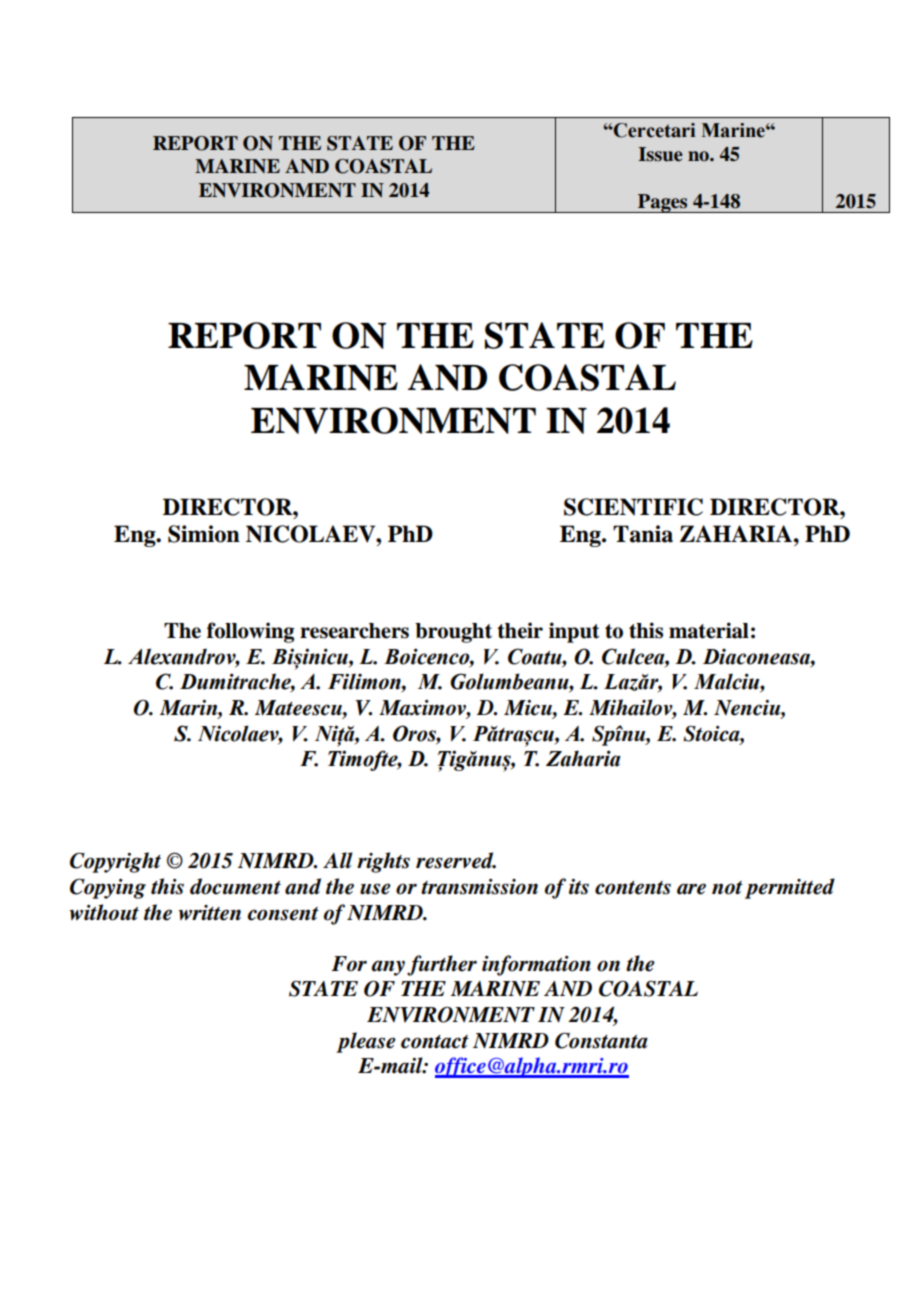 This image has width=924, height=1314. I want to click on not, so click(727, 888).
